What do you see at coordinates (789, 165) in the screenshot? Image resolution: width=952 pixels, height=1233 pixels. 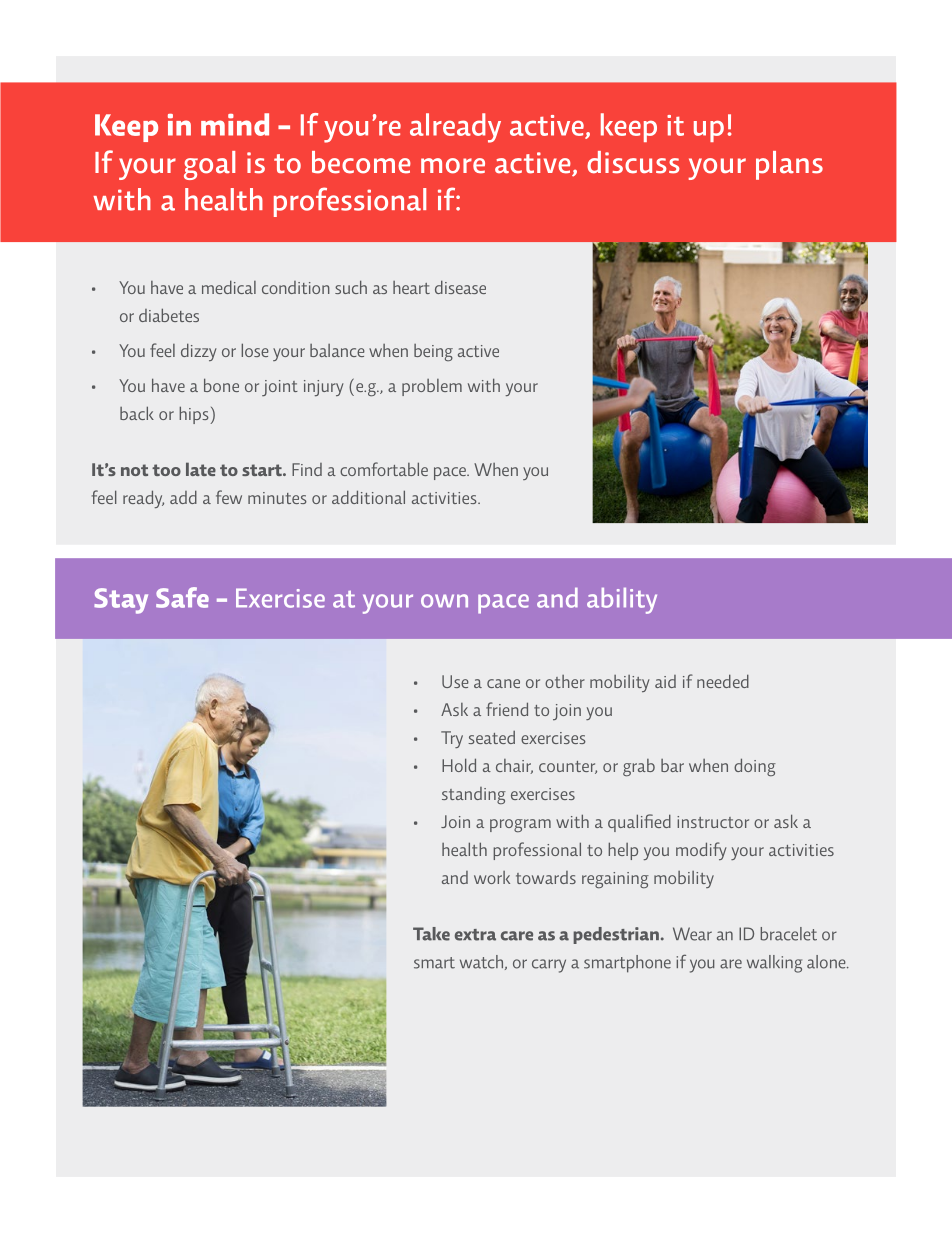 I see `plans` at bounding box center [789, 165].
